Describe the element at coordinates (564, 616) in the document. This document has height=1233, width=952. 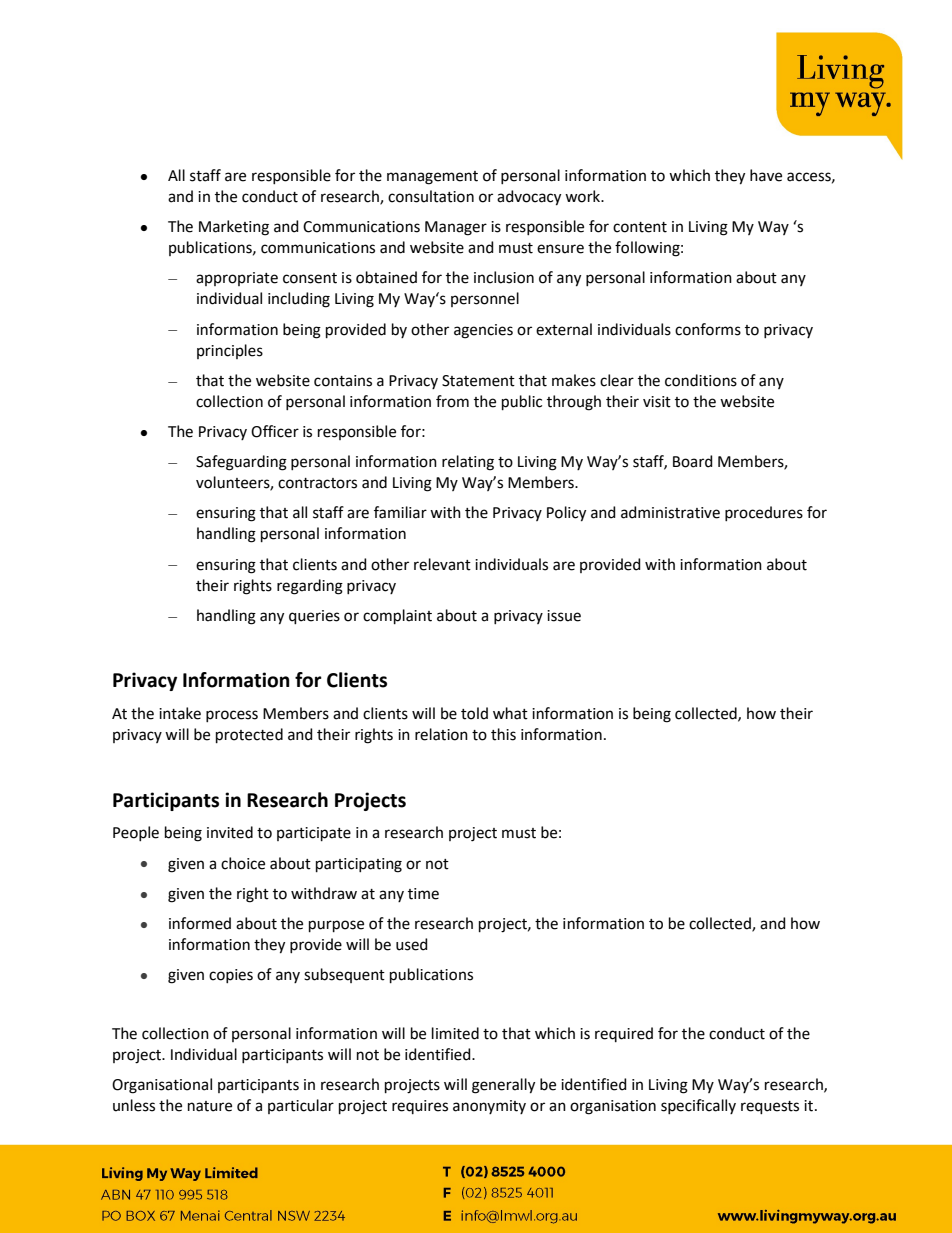
I see `issue` at that location.
